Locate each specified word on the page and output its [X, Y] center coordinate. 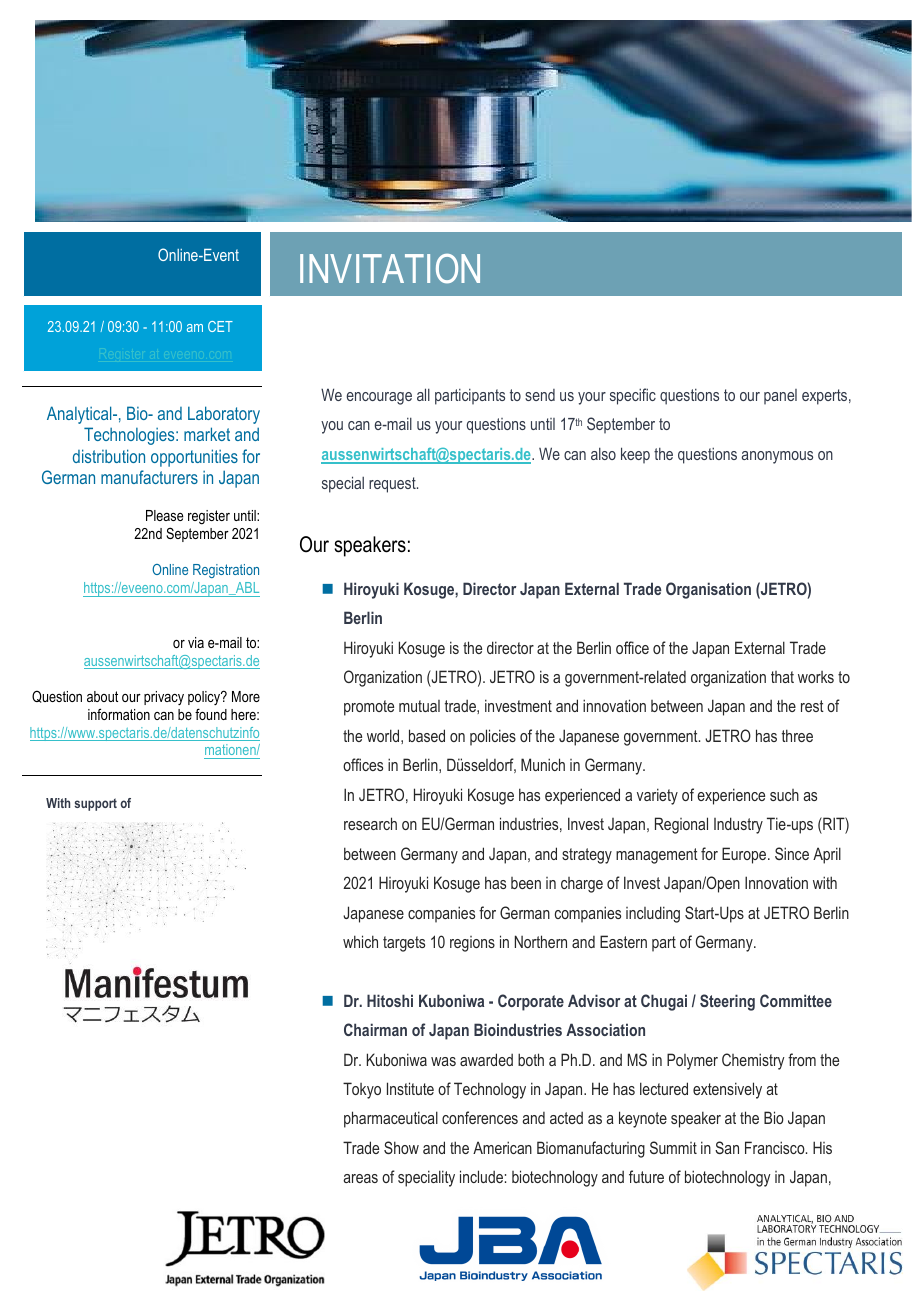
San [727, 1147]
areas [360, 1178]
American [502, 1147]
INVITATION [390, 268]
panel [780, 397]
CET [220, 326]
